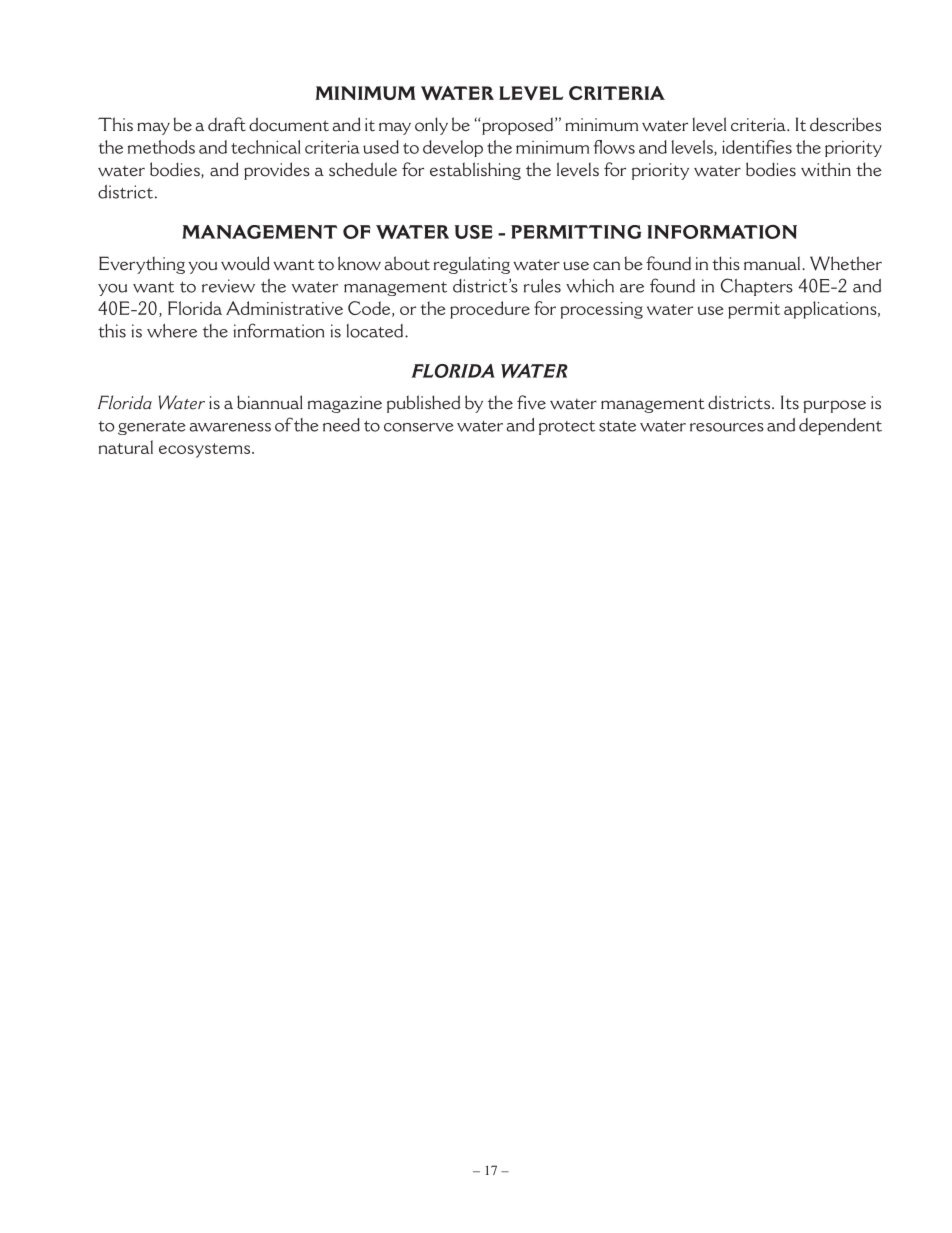  Describe the element at coordinates (757, 287) in the document. I see `Chapters` at that location.
